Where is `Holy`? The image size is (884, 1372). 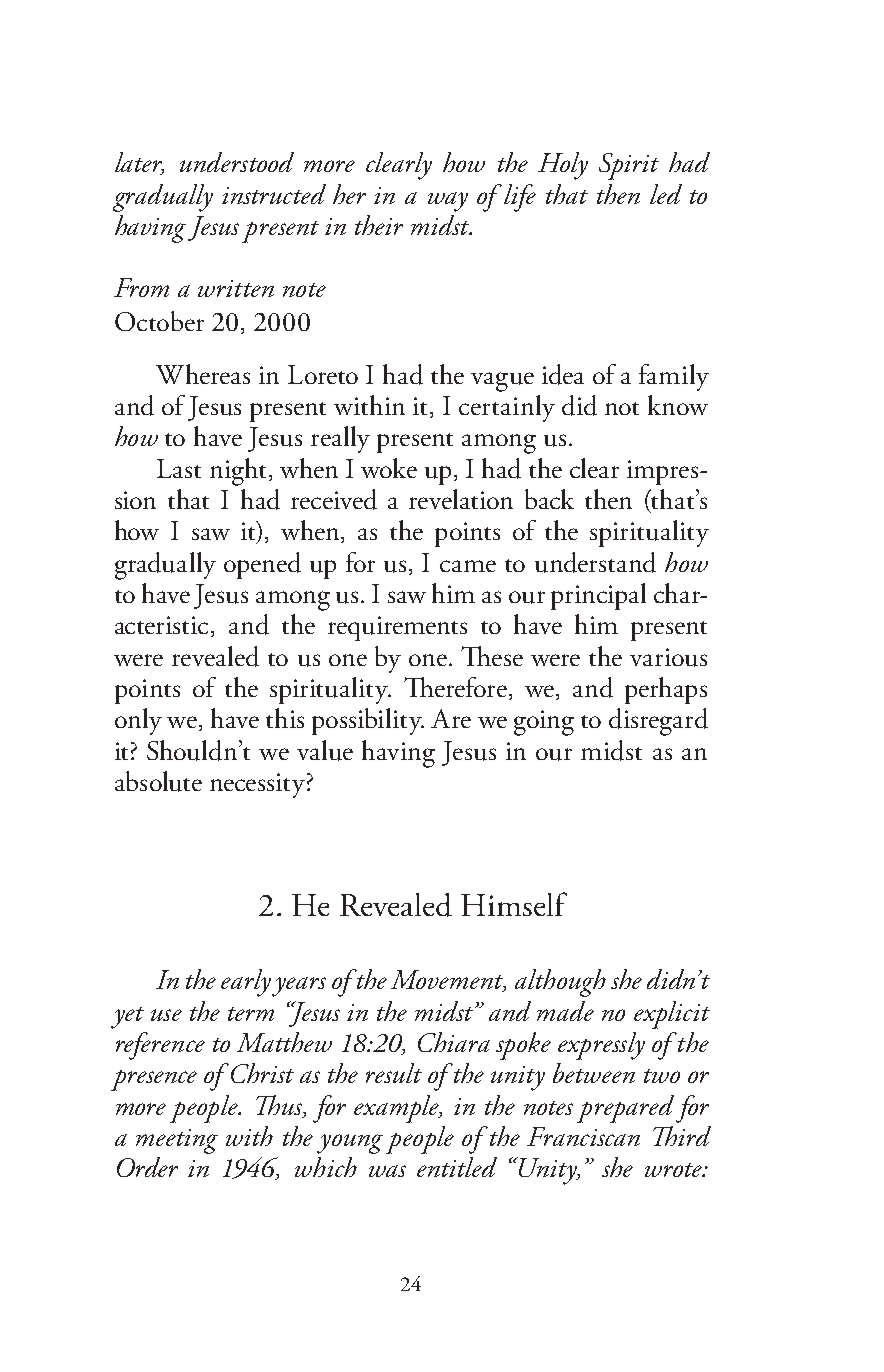 Holy is located at coordinates (563, 166).
